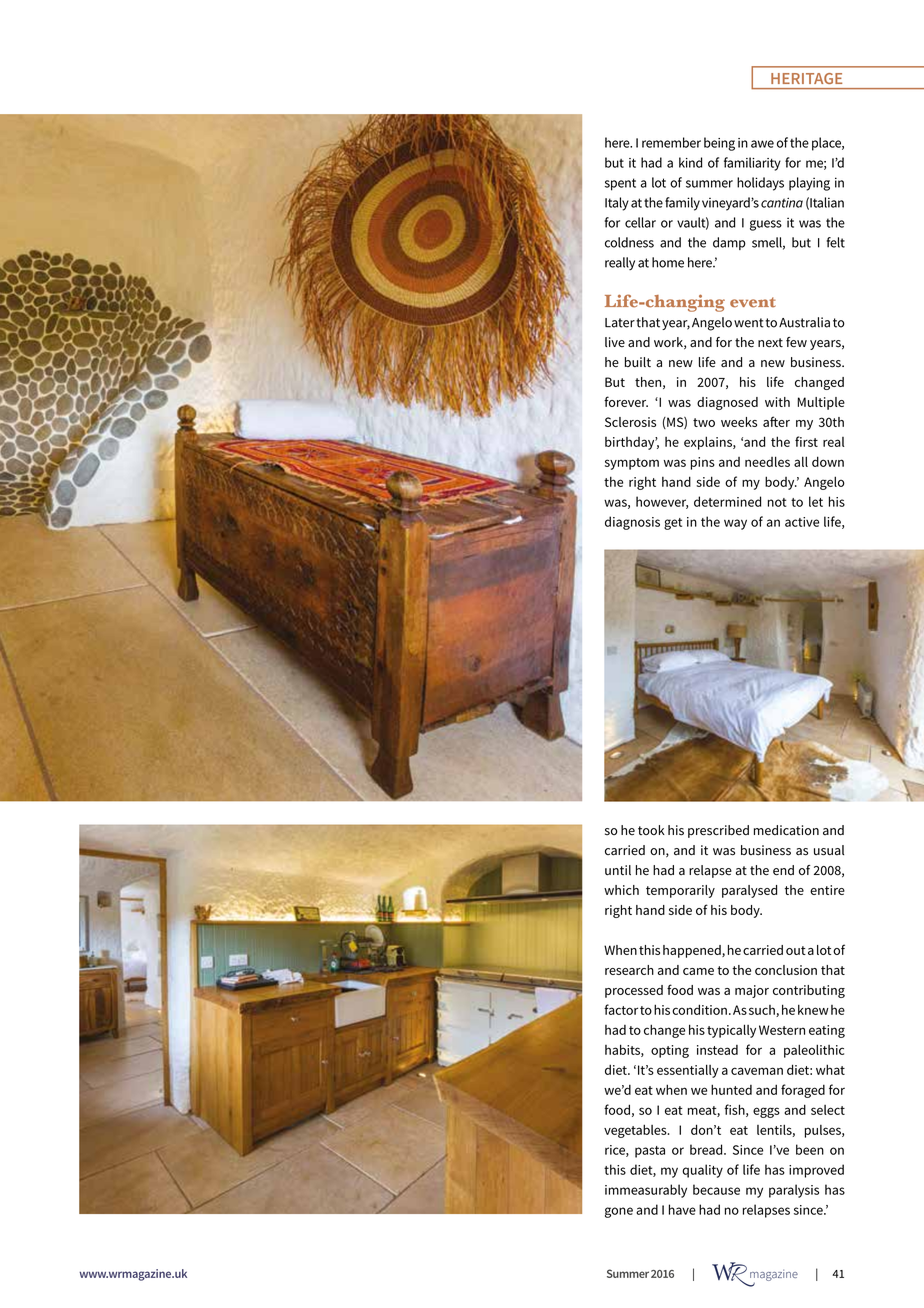 This image has width=924, height=1308. Describe the element at coordinates (716, 1189) in the image. I see `because` at that location.
